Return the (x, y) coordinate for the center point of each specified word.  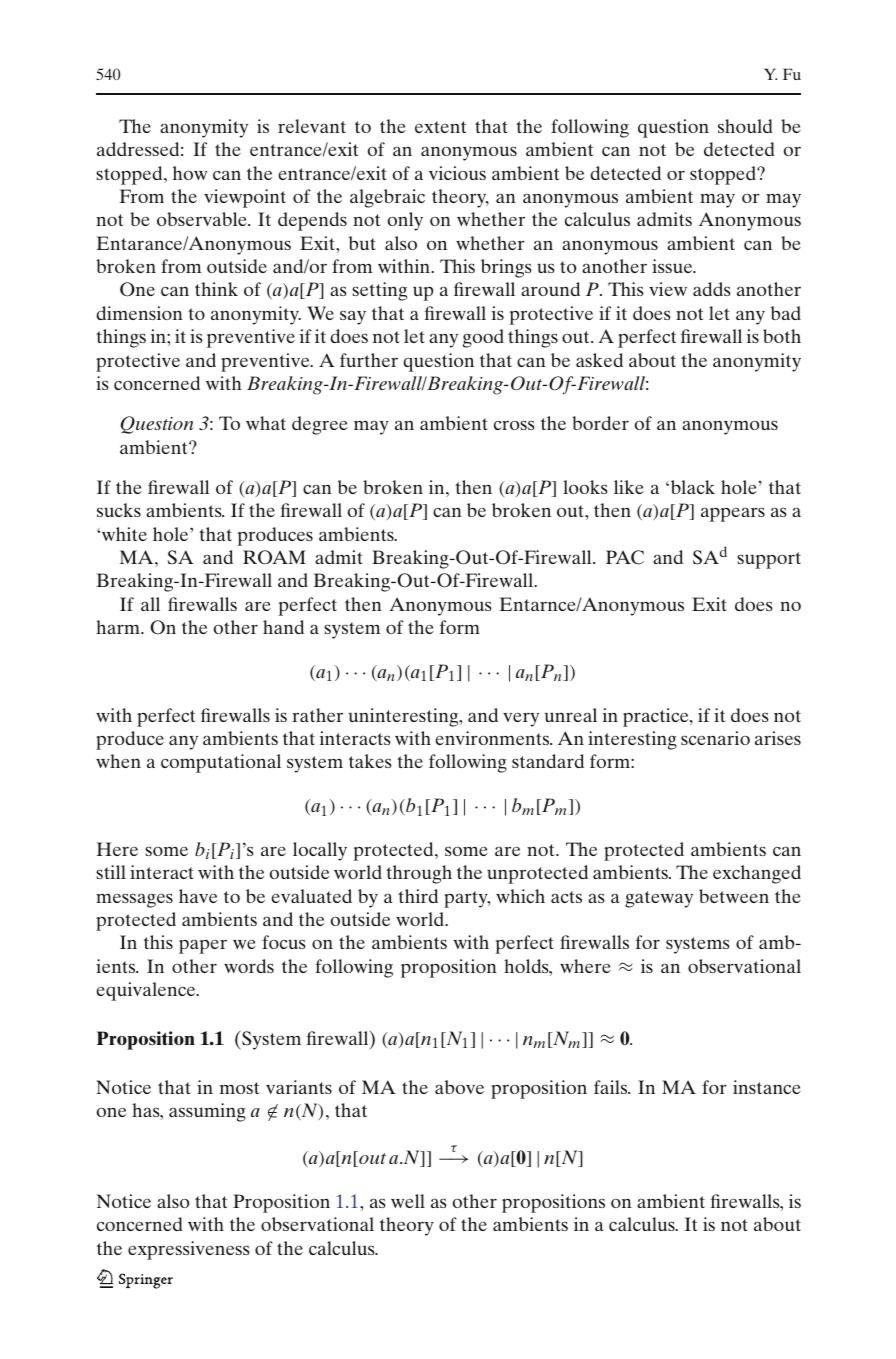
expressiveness (189, 1250)
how (190, 173)
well (408, 1201)
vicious (457, 173)
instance (767, 1087)
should (745, 126)
